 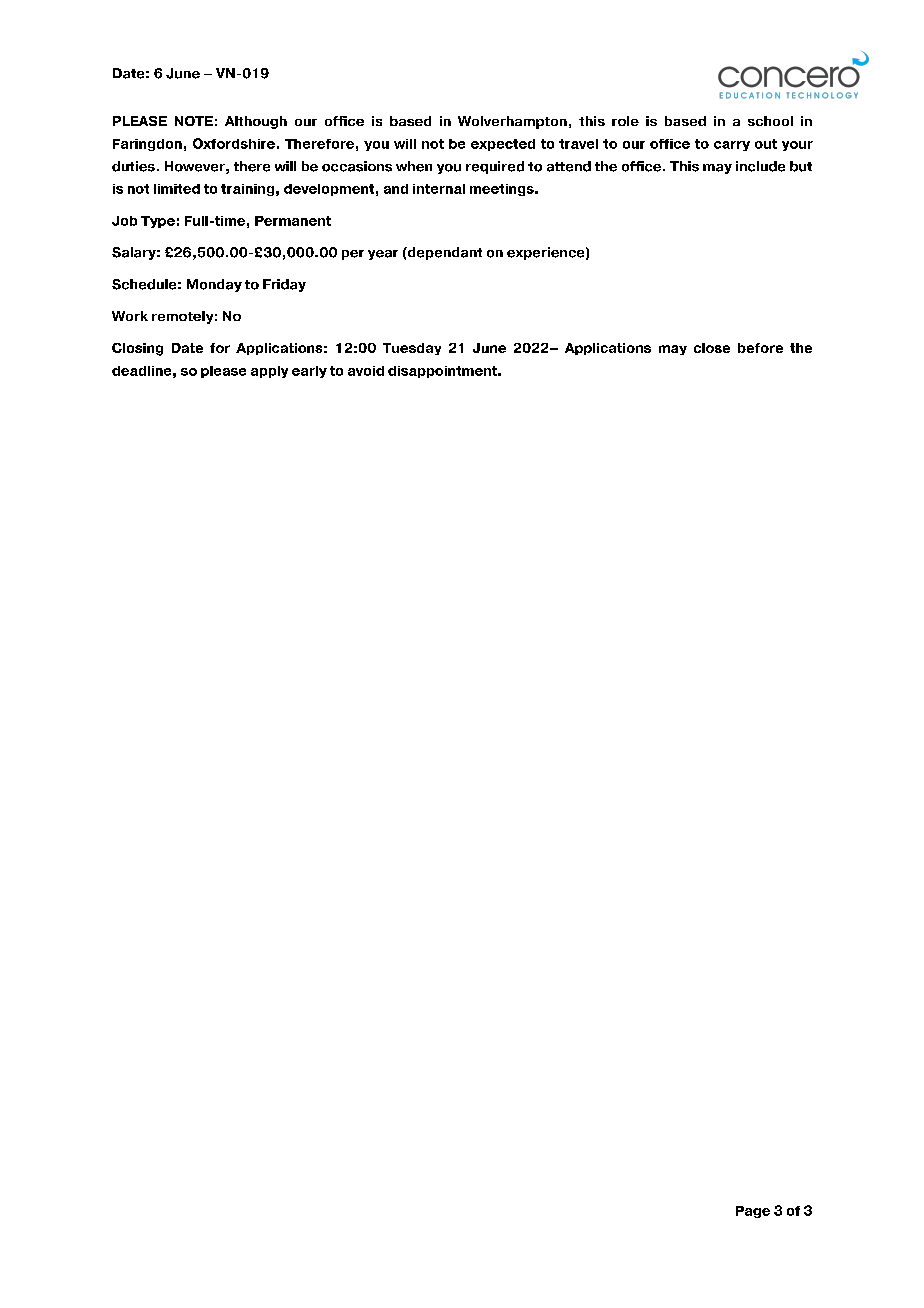 What do you see at coordinates (495, 167) in the image?
I see `required` at bounding box center [495, 167].
